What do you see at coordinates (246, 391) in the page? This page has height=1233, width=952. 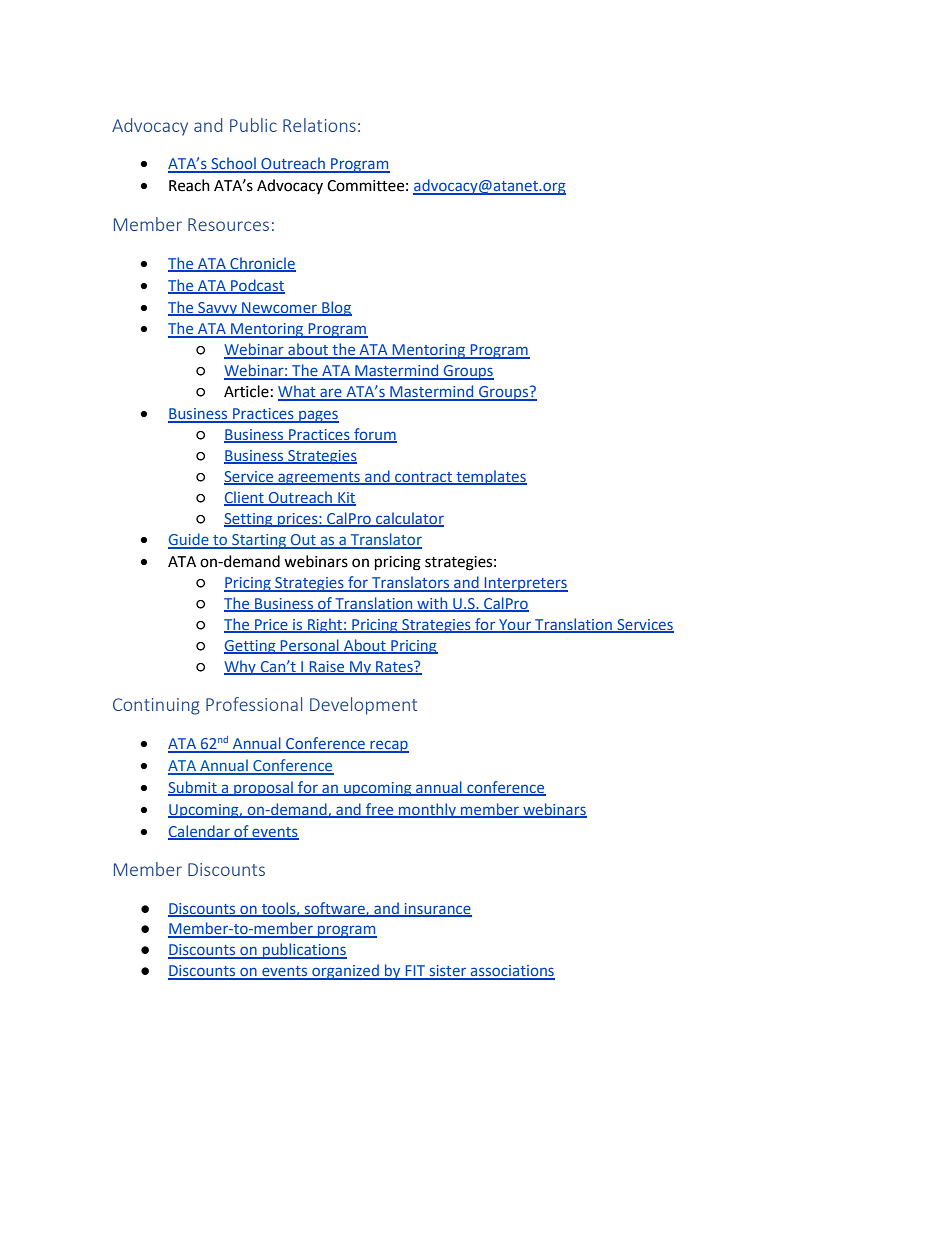 I see `Article` at bounding box center [246, 391].
